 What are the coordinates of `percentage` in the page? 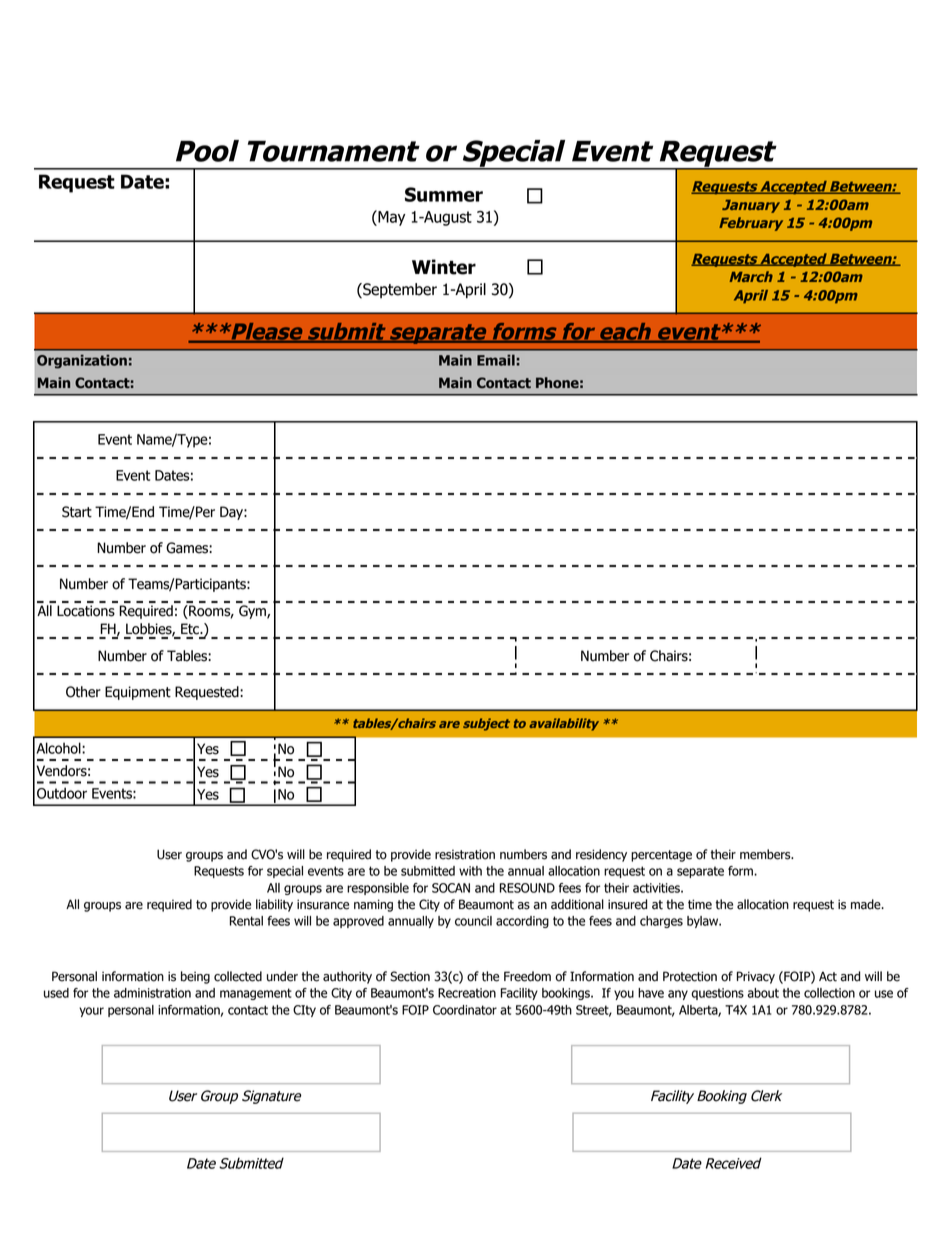 It's located at (661, 856).
